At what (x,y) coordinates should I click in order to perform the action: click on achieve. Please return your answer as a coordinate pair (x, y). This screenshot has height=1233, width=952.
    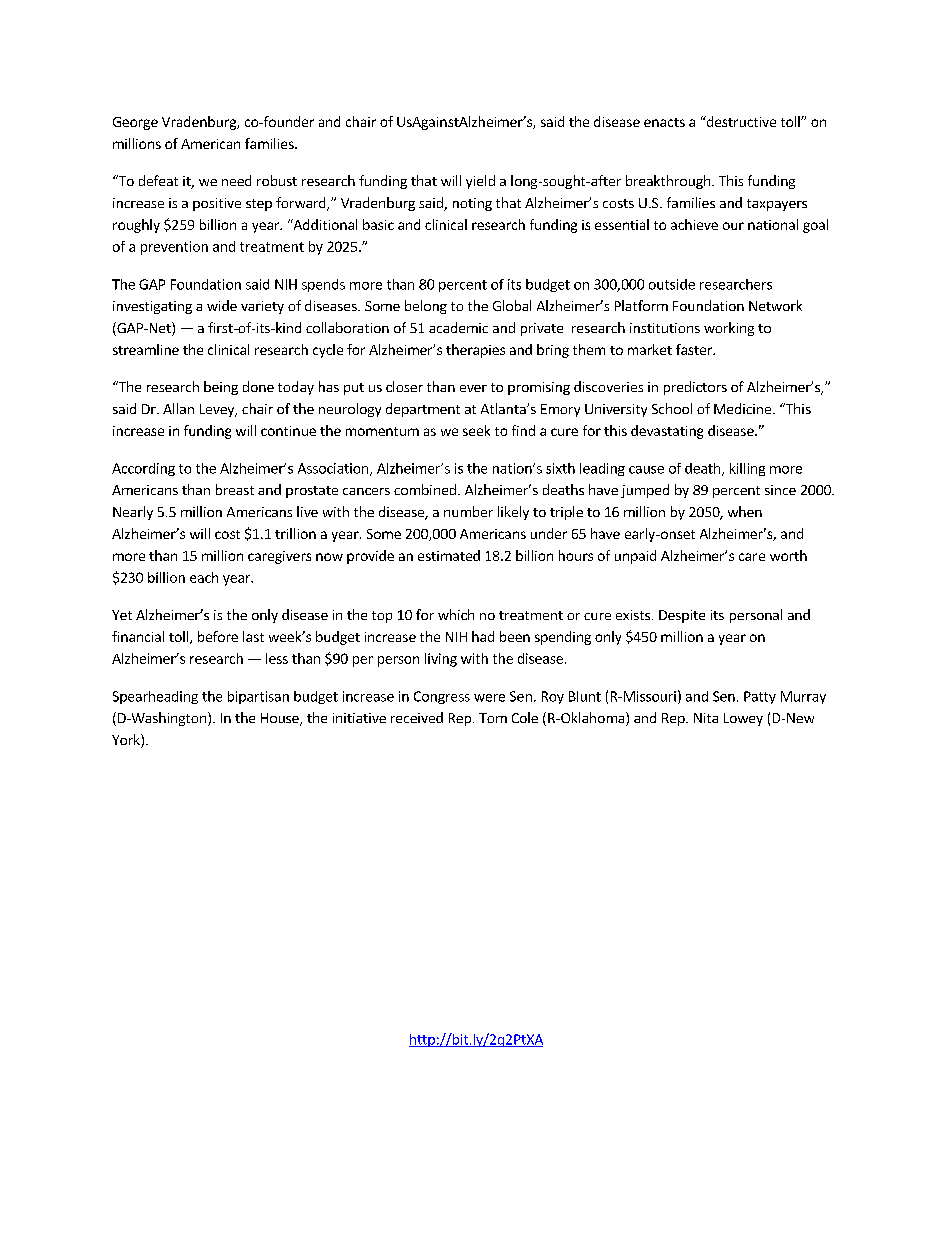
    Looking at the image, I should click on (694, 224).
